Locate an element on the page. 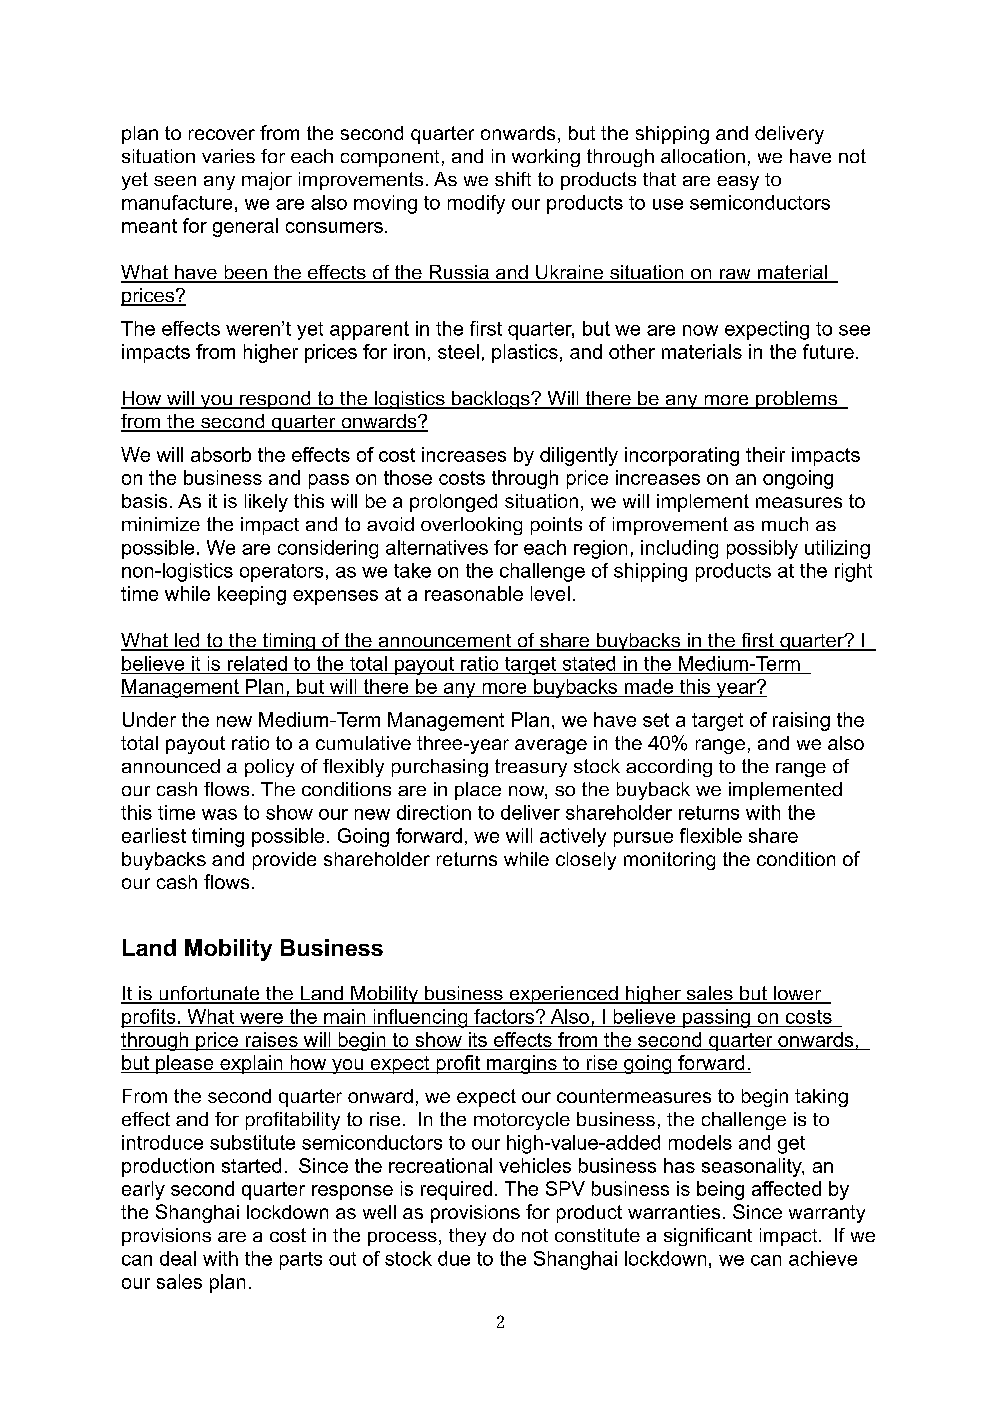  deal is located at coordinates (178, 1258).
